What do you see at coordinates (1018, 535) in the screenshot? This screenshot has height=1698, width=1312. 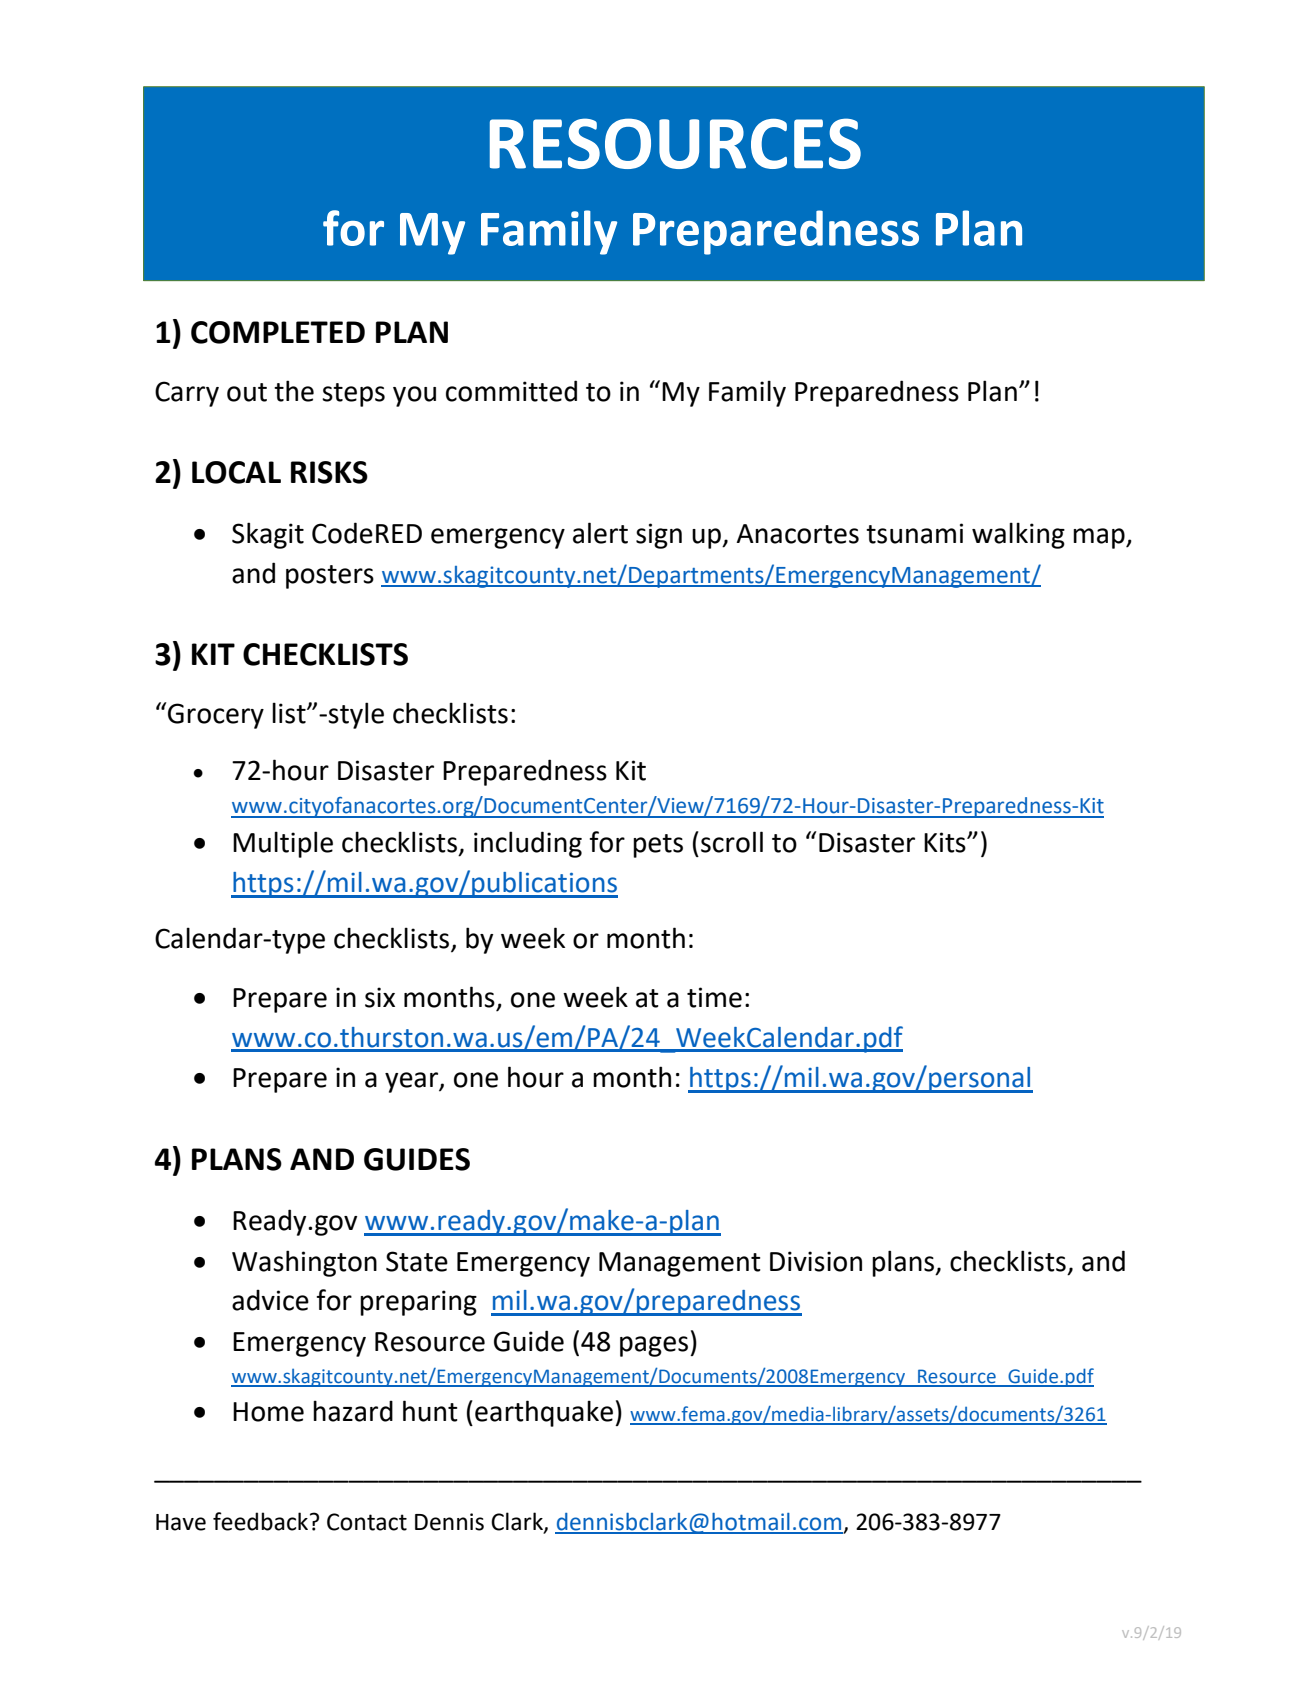 I see `walking` at bounding box center [1018, 535].
